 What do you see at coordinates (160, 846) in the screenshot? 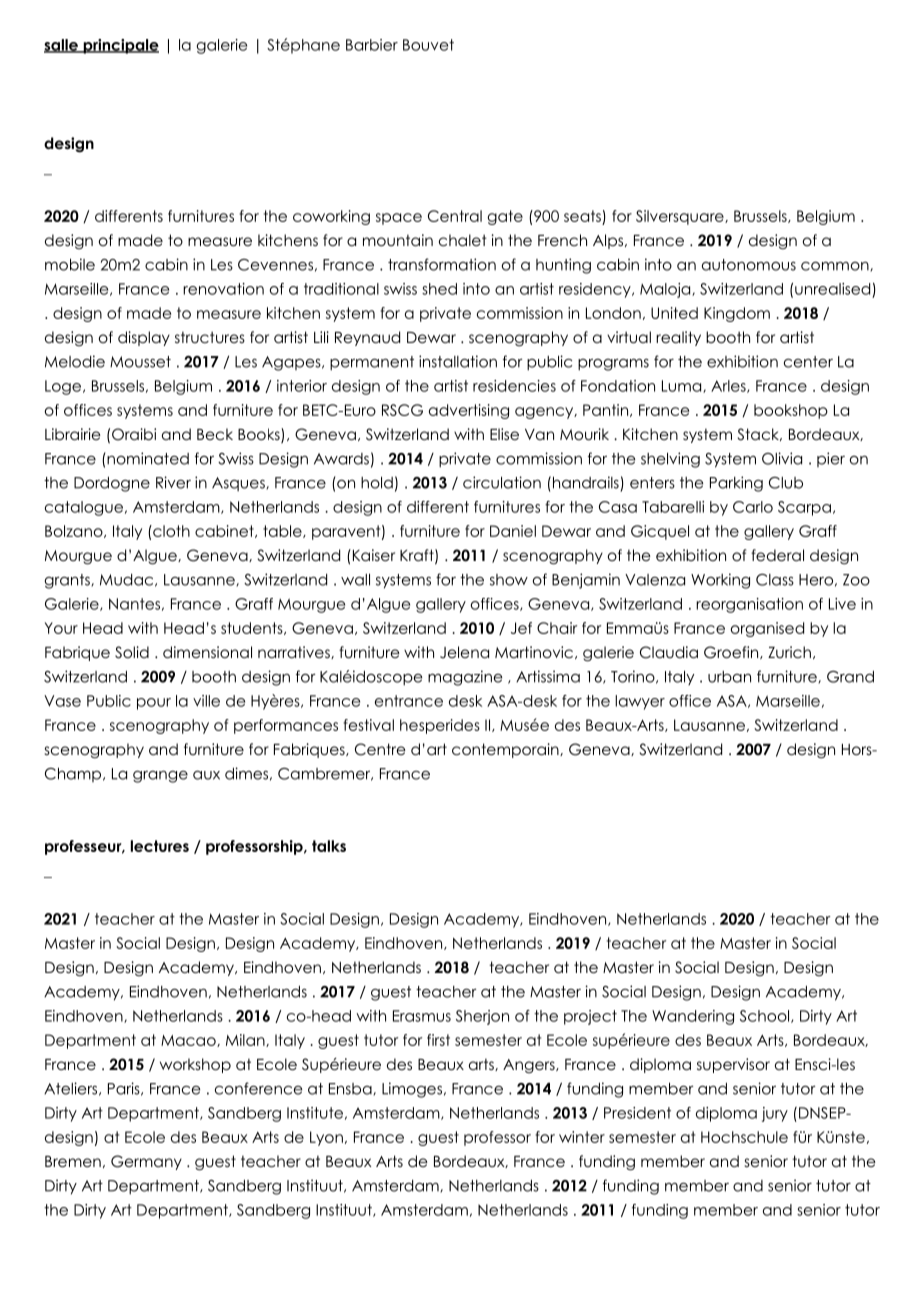
I see `lectures` at bounding box center [160, 846].
